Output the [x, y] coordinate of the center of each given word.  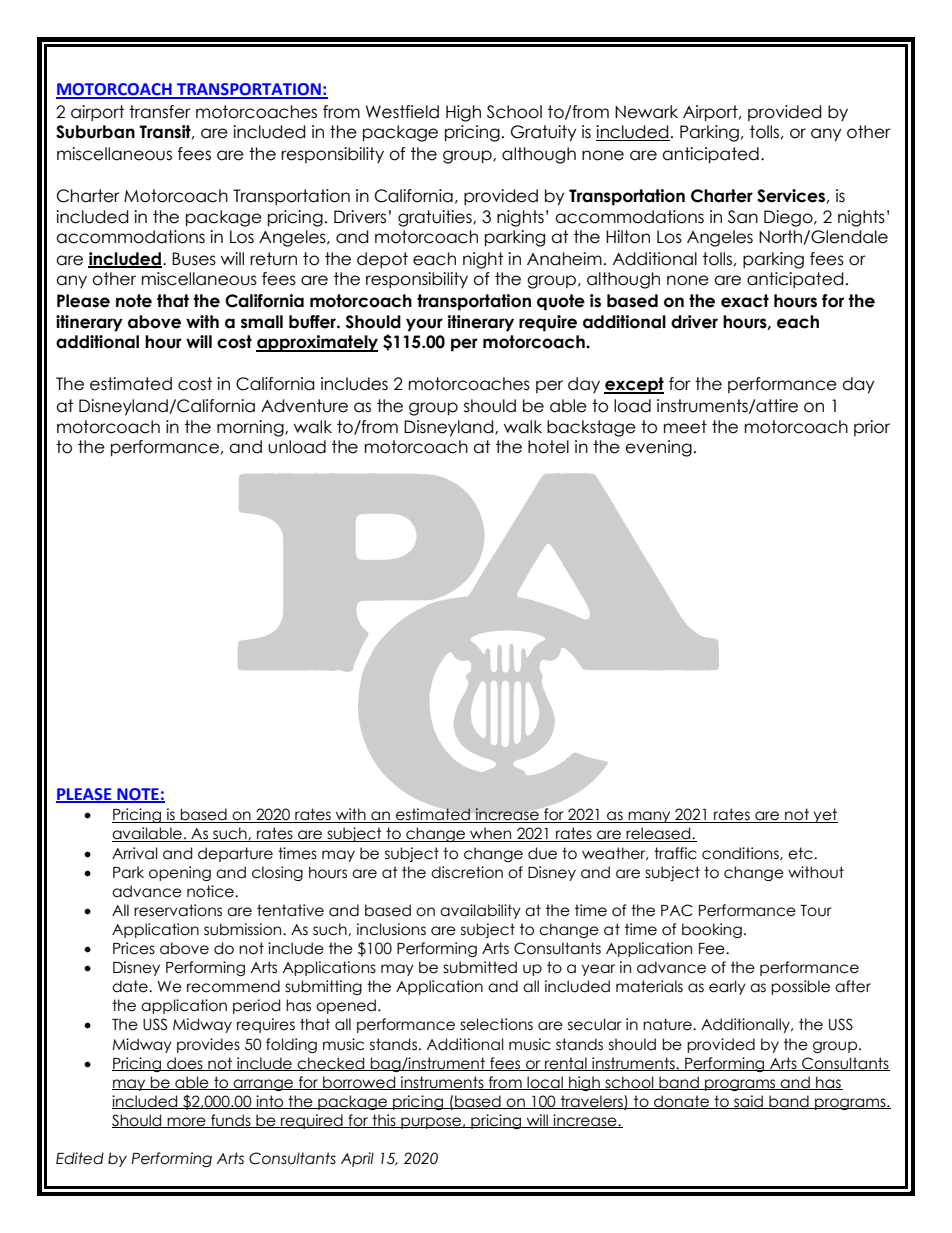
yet [824, 815]
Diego [789, 218]
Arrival [135, 853]
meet [685, 427]
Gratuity [544, 133]
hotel [548, 447]
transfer [160, 112]
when [491, 834]
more [187, 1122]
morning [251, 428]
